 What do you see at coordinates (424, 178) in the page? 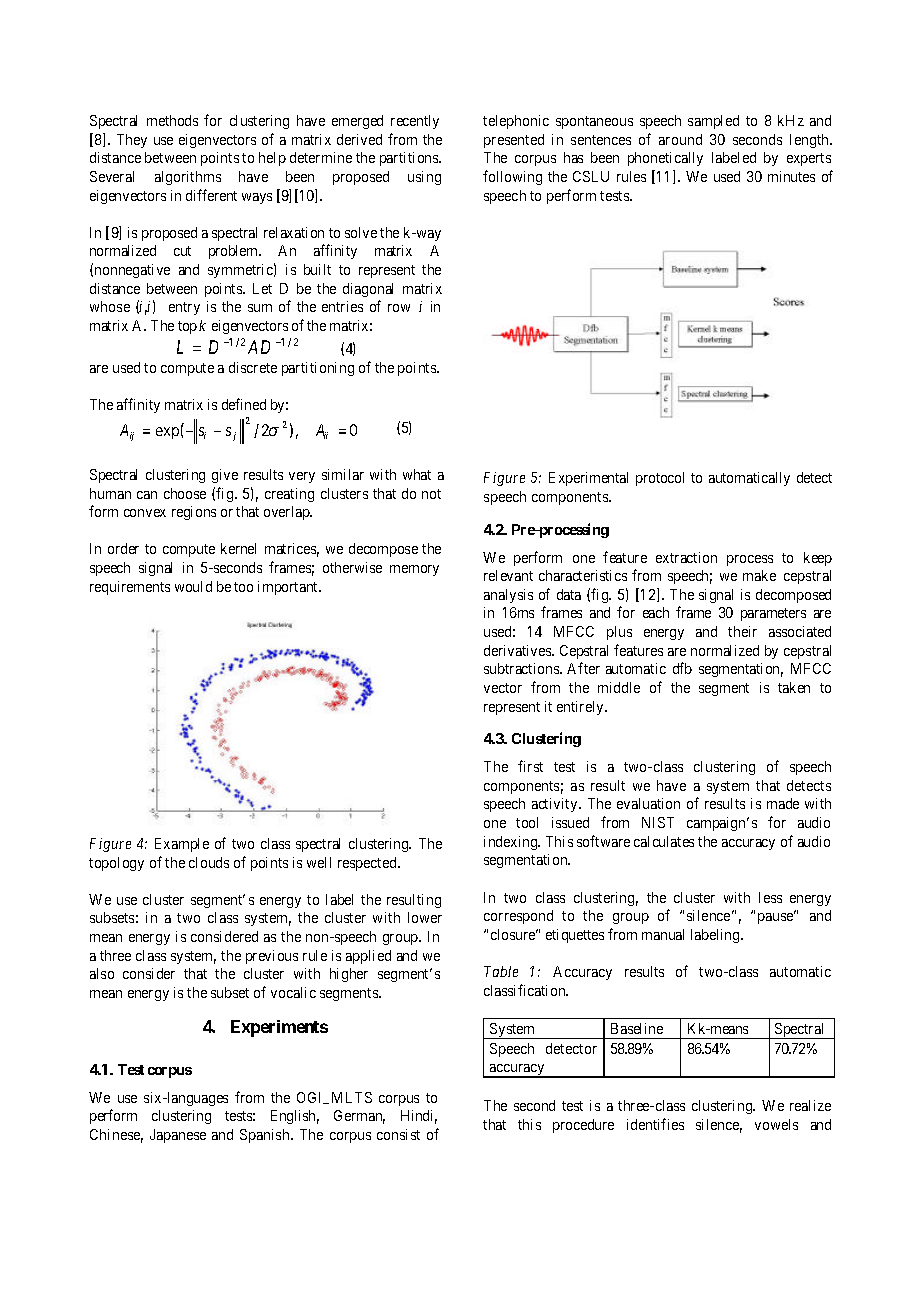
I see `using` at bounding box center [424, 178].
